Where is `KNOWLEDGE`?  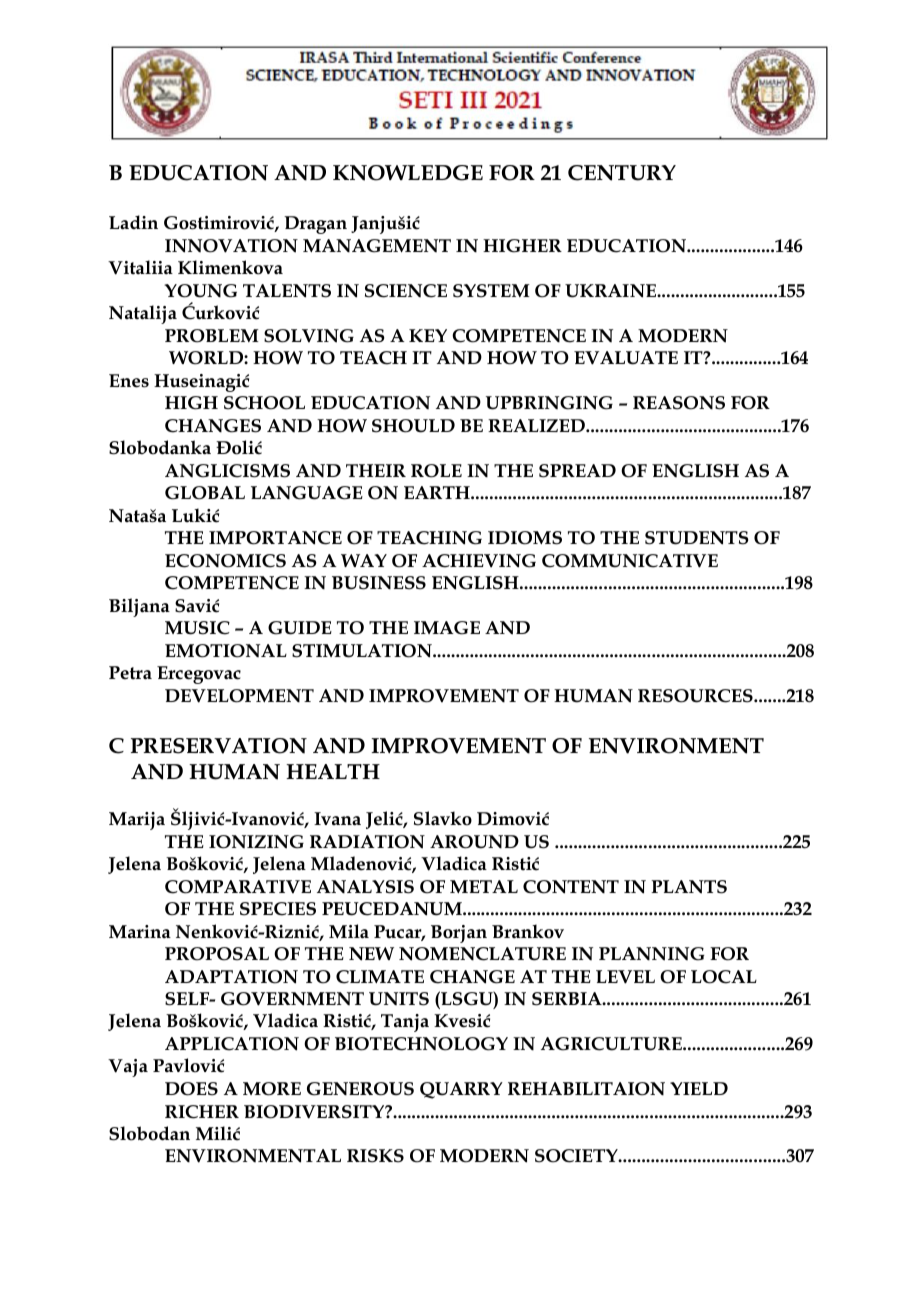
KNOWLEDGE is located at coordinates (408, 173).
